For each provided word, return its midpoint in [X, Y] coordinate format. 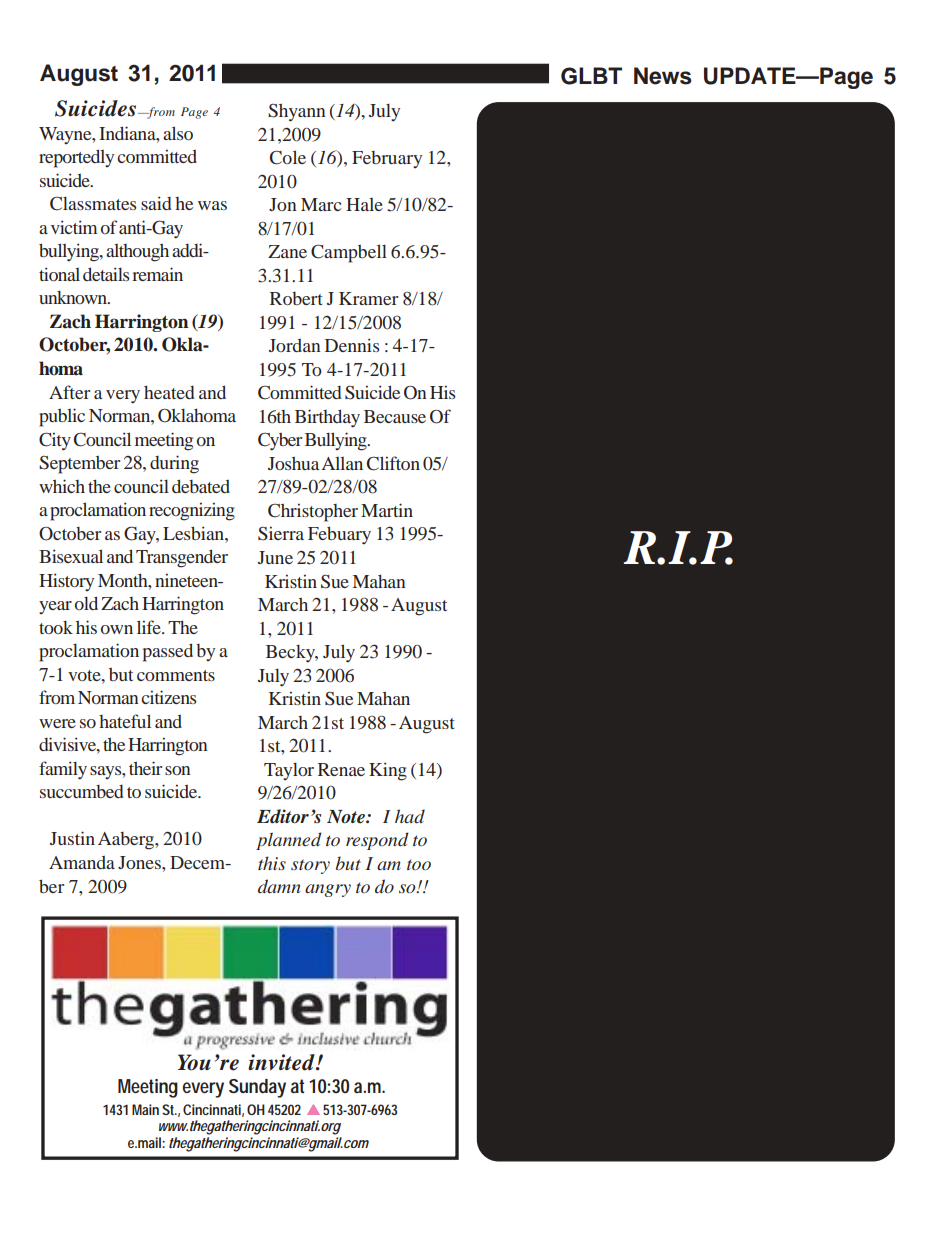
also [178, 133]
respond [377, 841]
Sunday [257, 1088]
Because [395, 416]
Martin [387, 510]
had [410, 816]
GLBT [591, 76]
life [150, 627]
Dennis [352, 345]
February [387, 159]
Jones [140, 862]
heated [169, 392]
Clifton [393, 463]
